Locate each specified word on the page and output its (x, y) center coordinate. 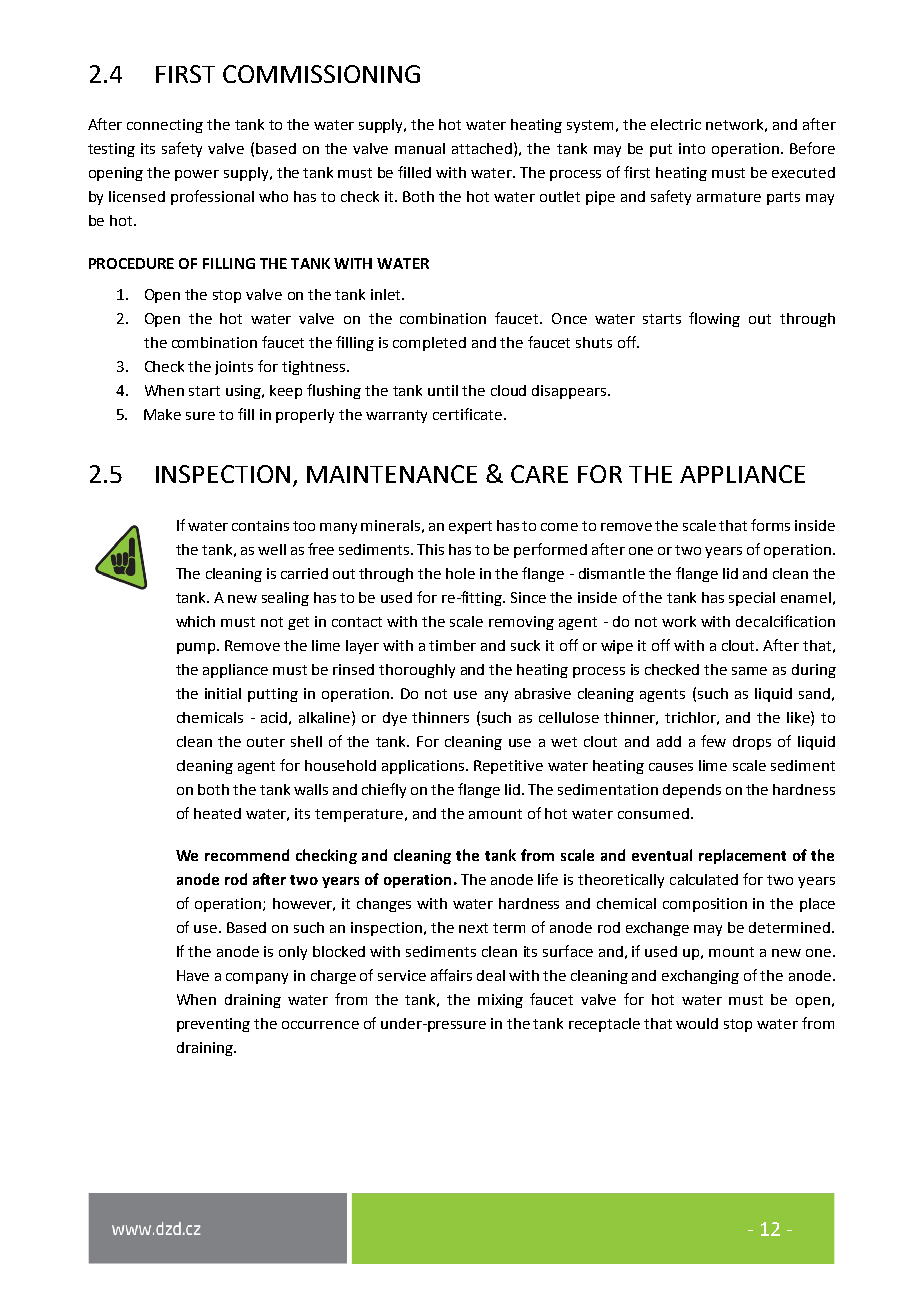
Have (193, 975)
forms (770, 525)
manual (420, 148)
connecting (165, 126)
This (430, 549)
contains (260, 525)
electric (676, 124)
